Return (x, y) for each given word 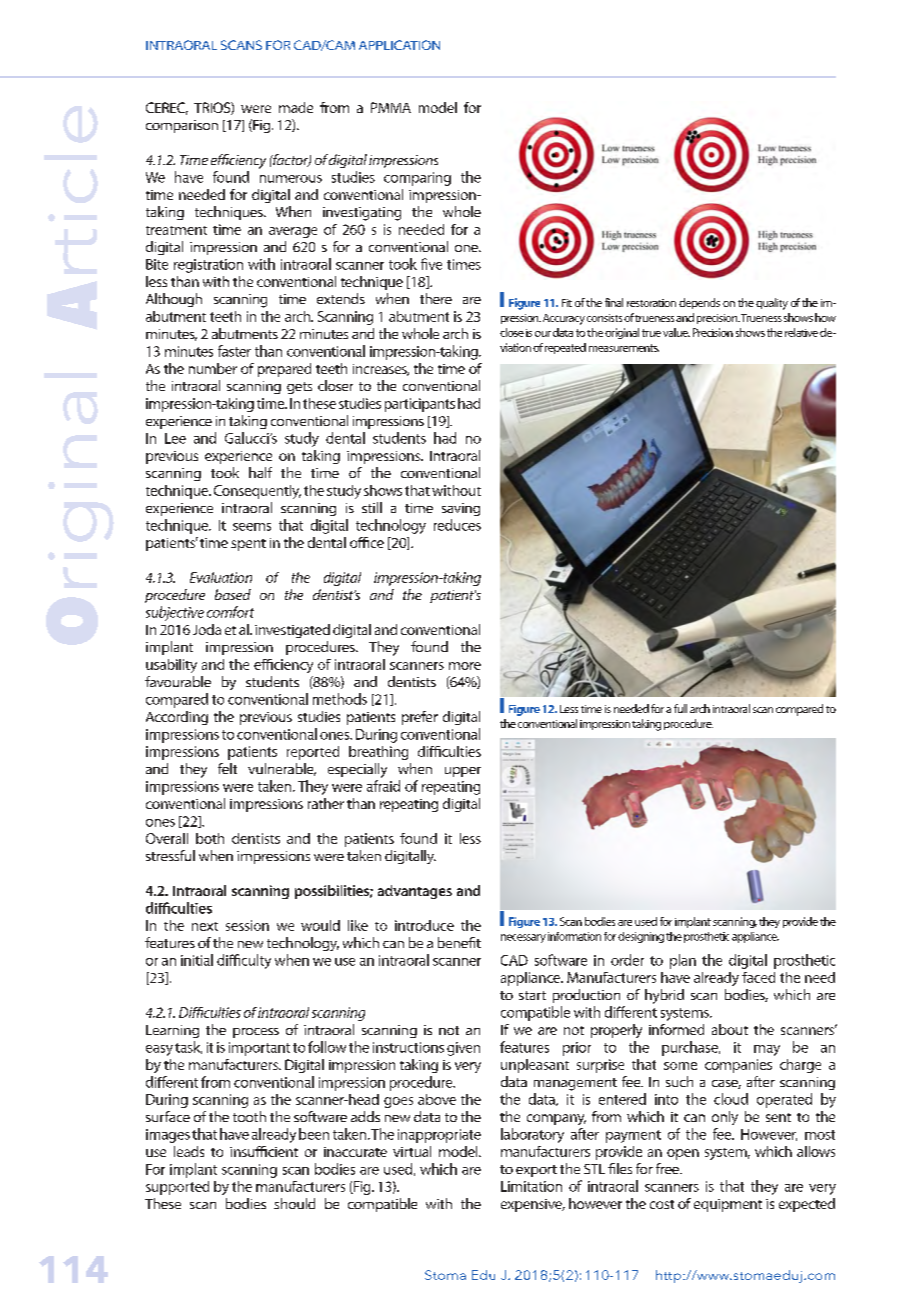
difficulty (244, 961)
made (296, 107)
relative (801, 332)
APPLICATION (399, 45)
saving (461, 509)
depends (699, 303)
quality (772, 304)
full (680, 708)
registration (208, 266)
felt (227, 768)
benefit (459, 942)
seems (252, 527)
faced (758, 977)
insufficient (264, 1151)
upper (463, 772)
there (436, 298)
